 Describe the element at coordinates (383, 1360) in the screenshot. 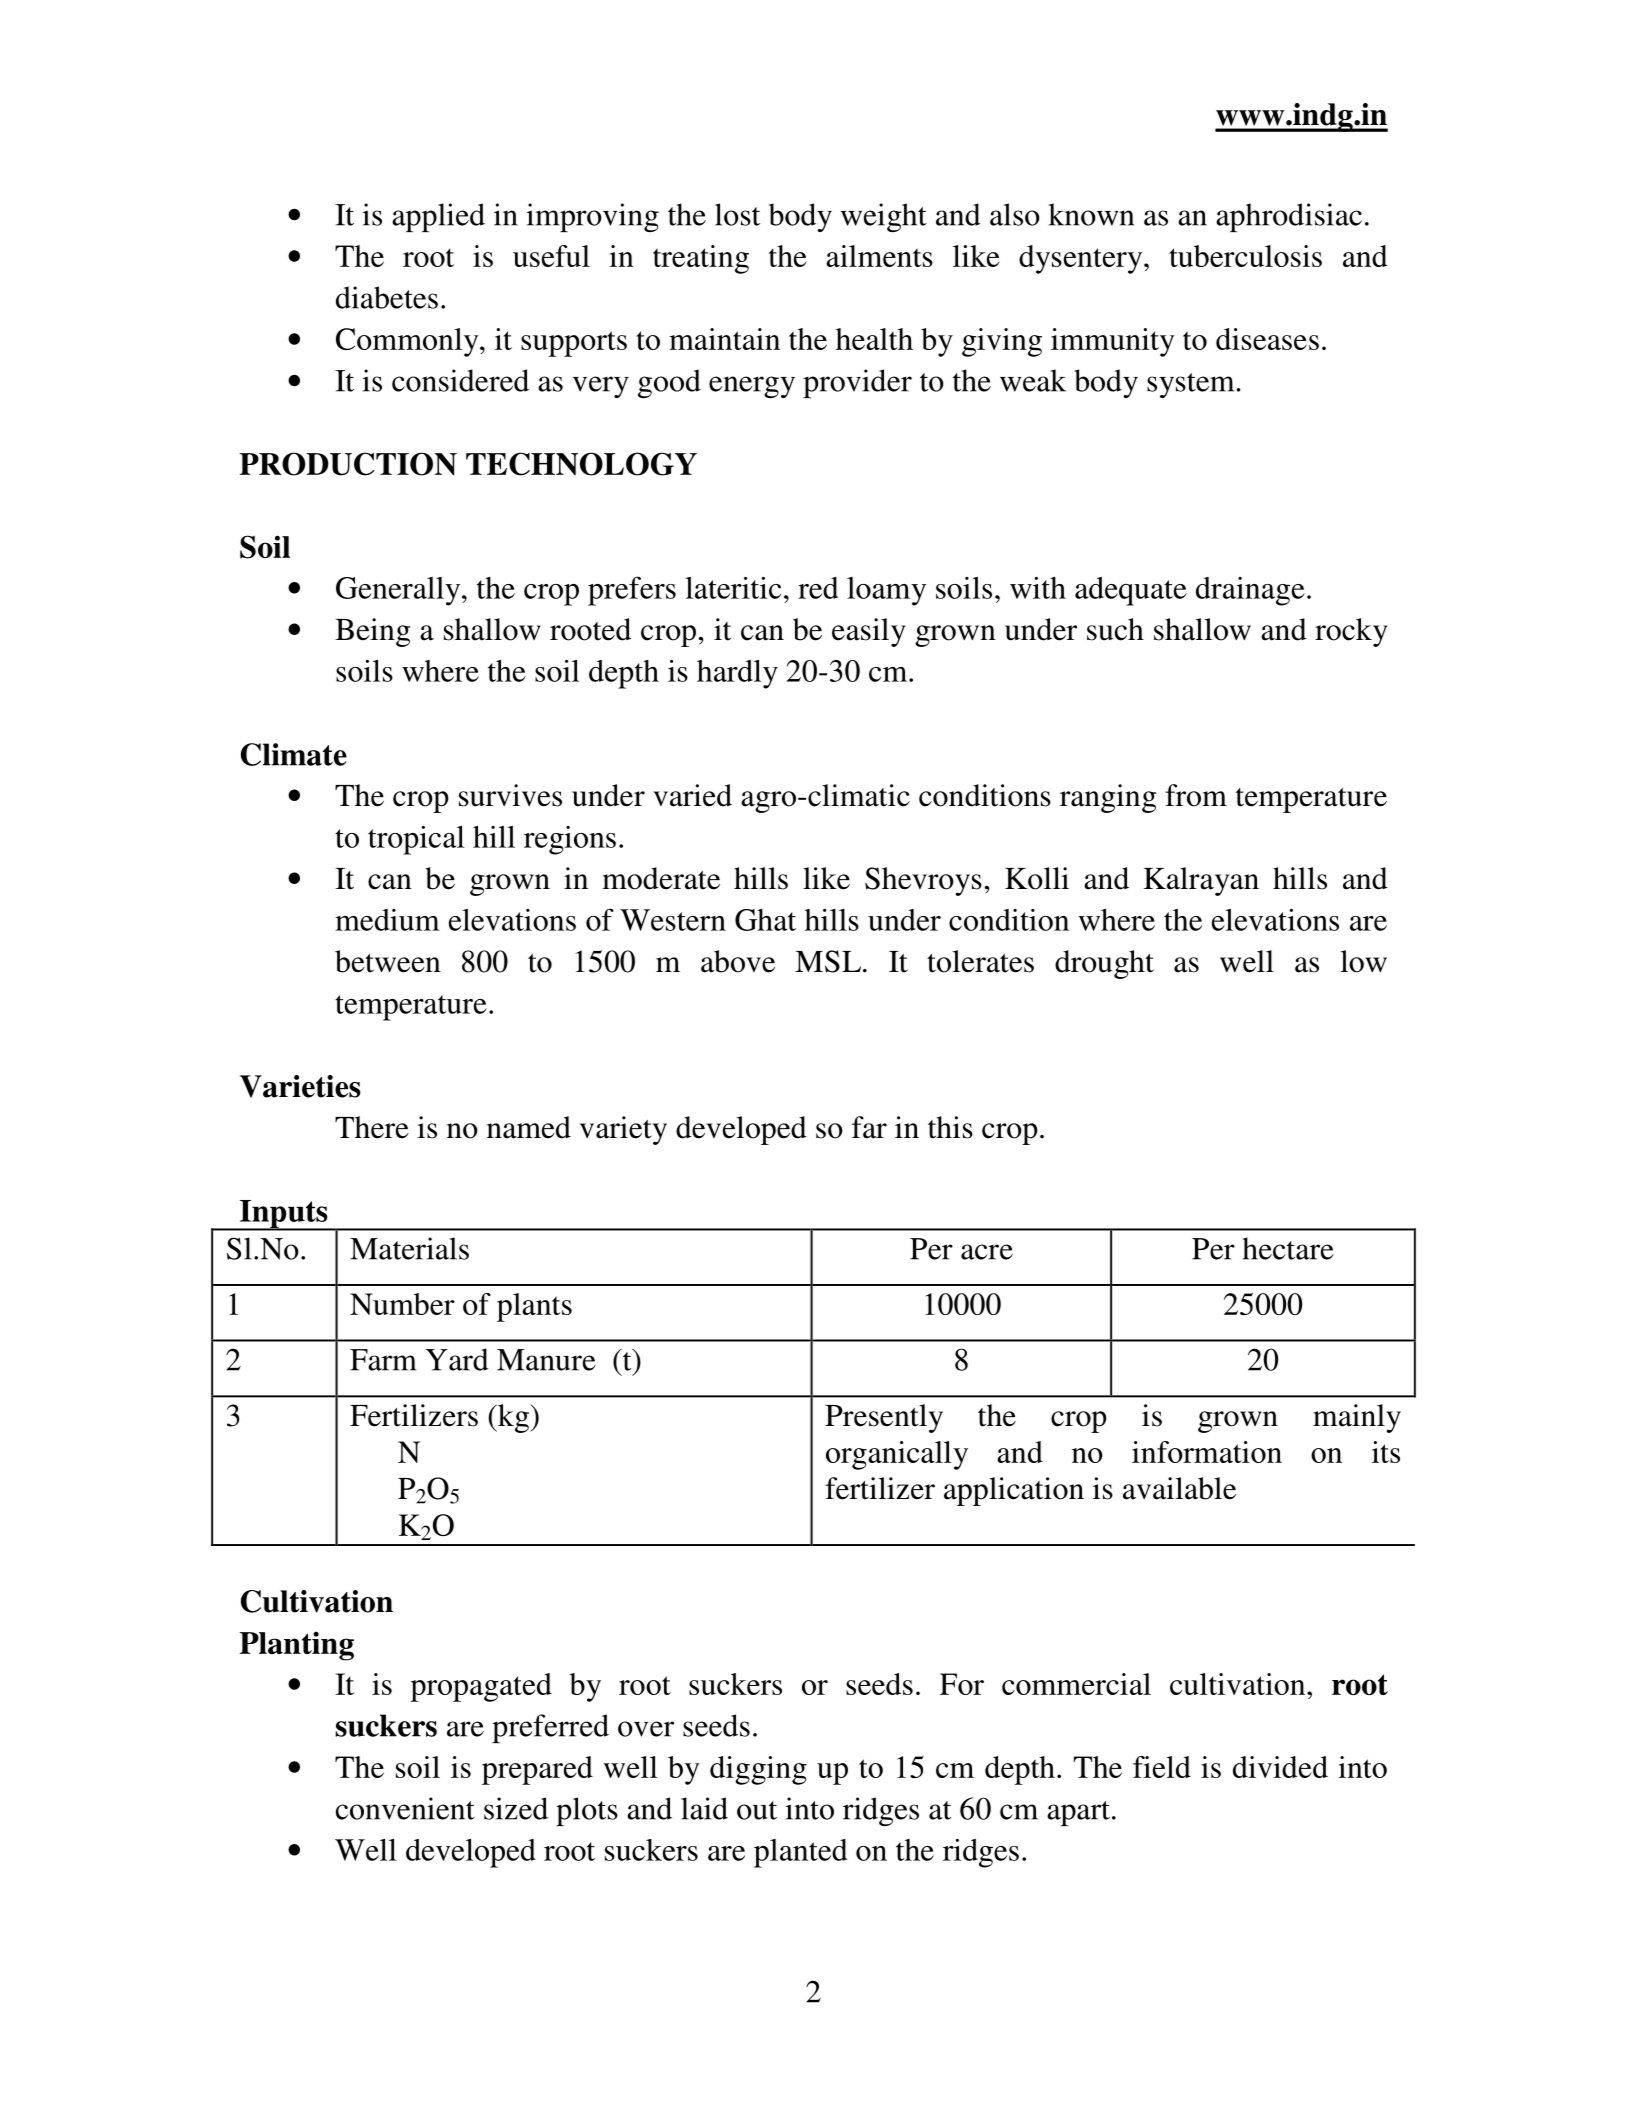

I see `Farm` at that location.
